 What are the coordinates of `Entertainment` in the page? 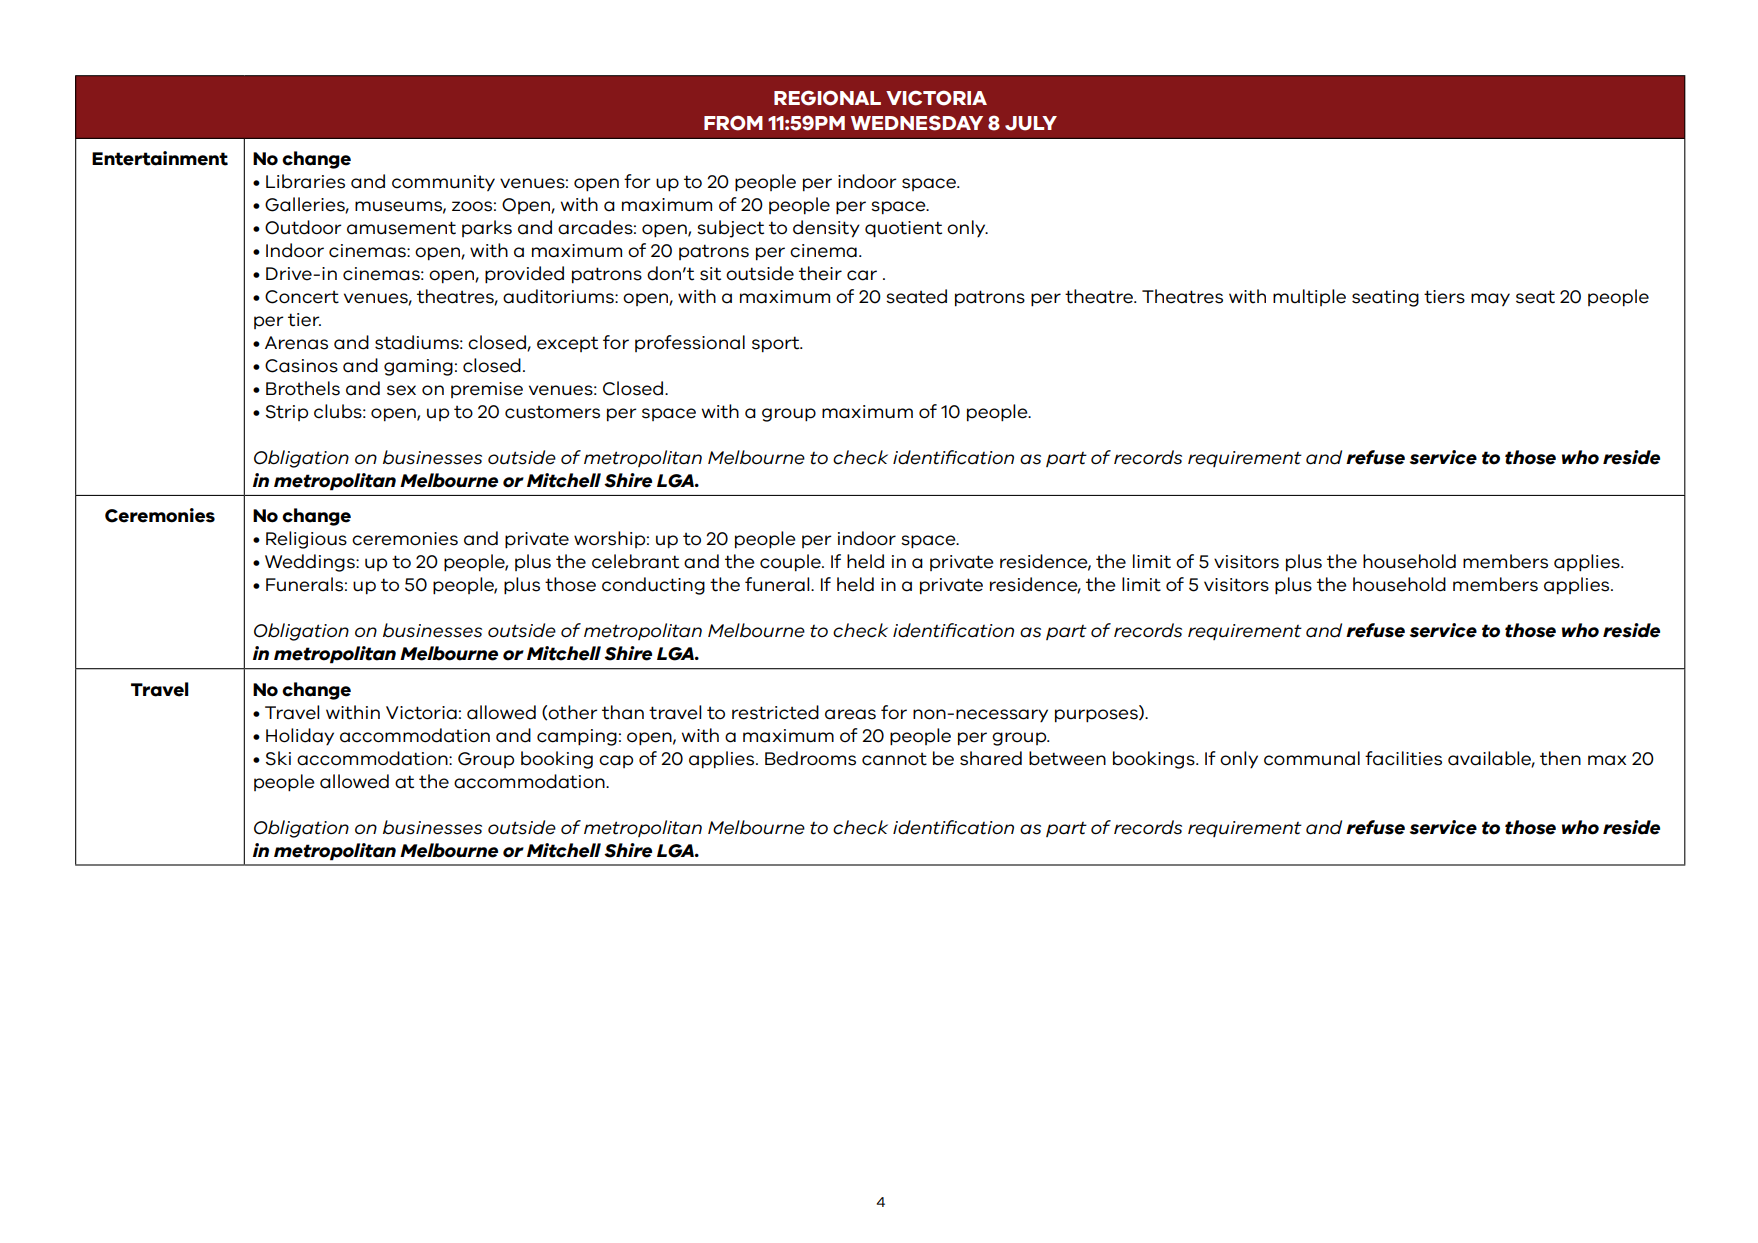 It's located at (160, 158).
